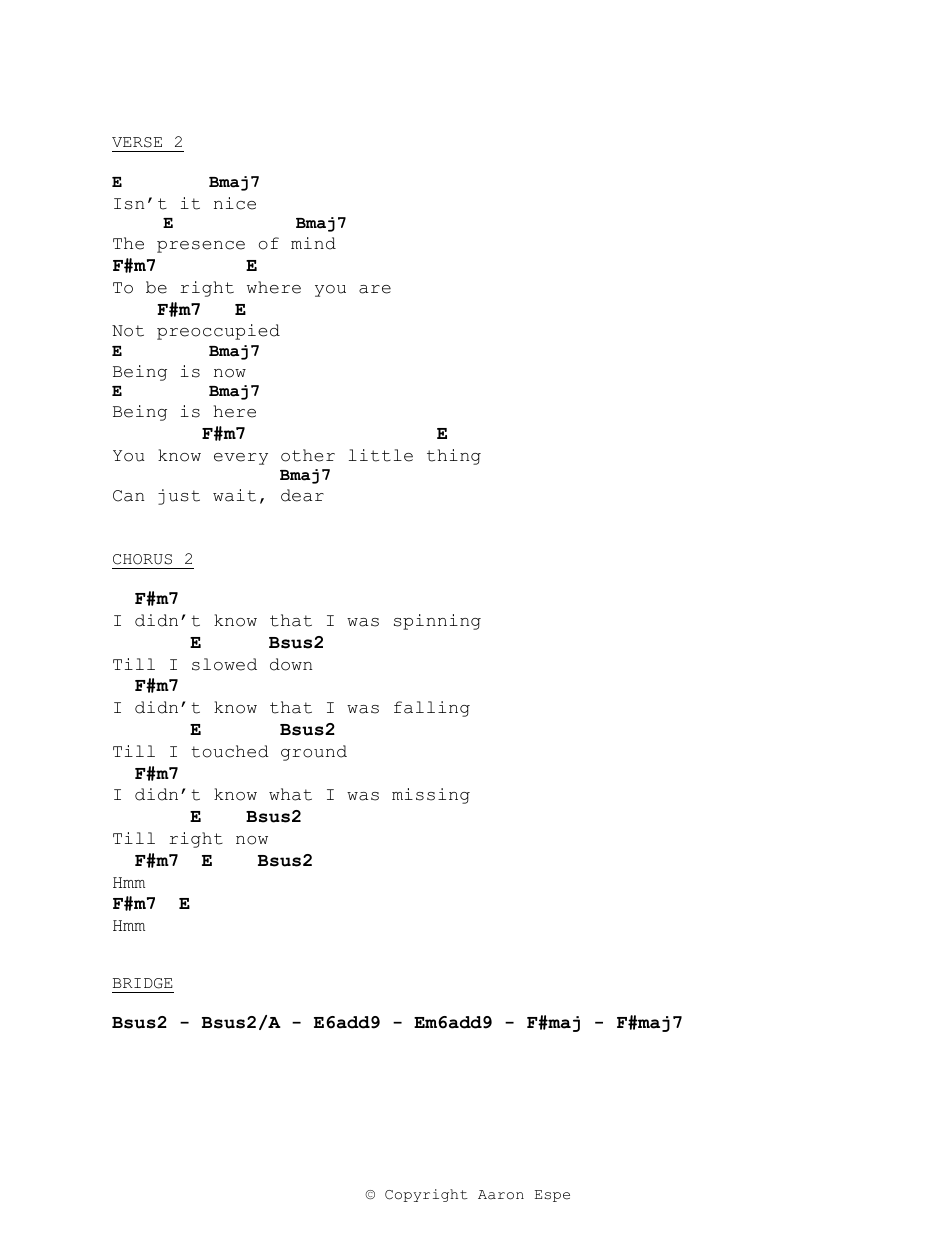  What do you see at coordinates (314, 753) in the page?
I see `ground` at bounding box center [314, 753].
